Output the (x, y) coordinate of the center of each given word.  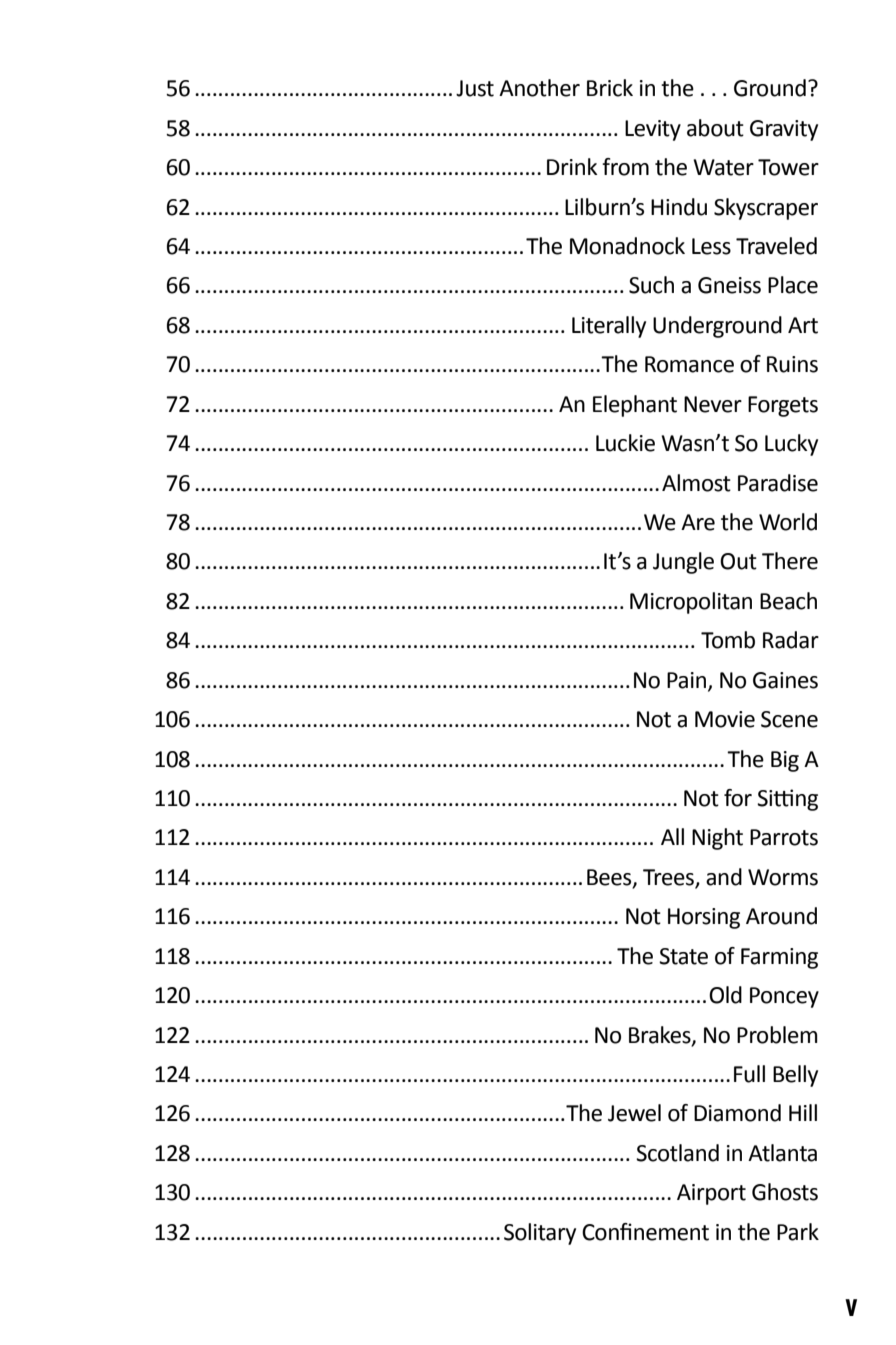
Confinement (645, 1232)
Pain (686, 680)
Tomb (728, 640)
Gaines (785, 680)
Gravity (784, 130)
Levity (653, 130)
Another (539, 88)
